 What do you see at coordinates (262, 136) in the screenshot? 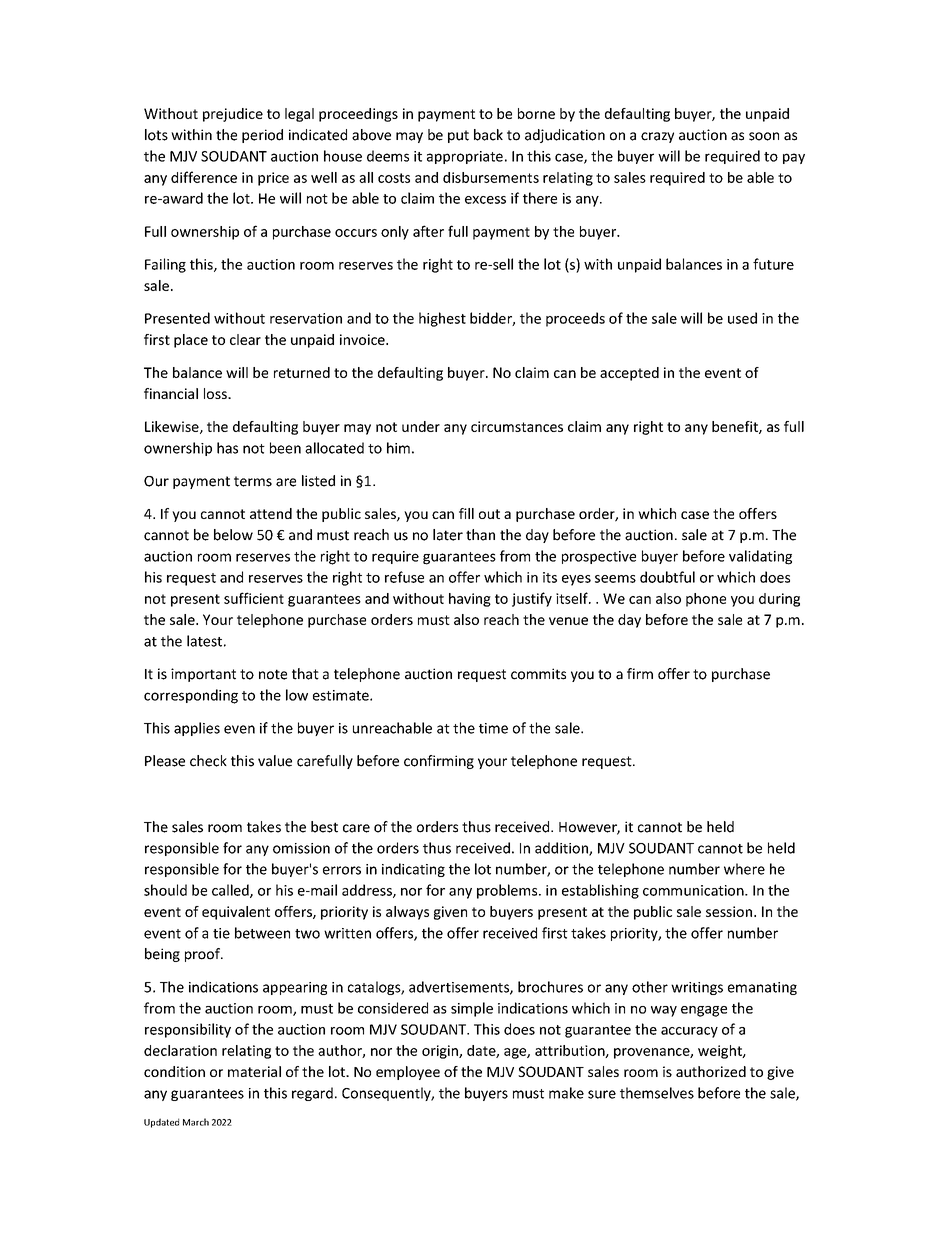
I see `period` at bounding box center [262, 136].
